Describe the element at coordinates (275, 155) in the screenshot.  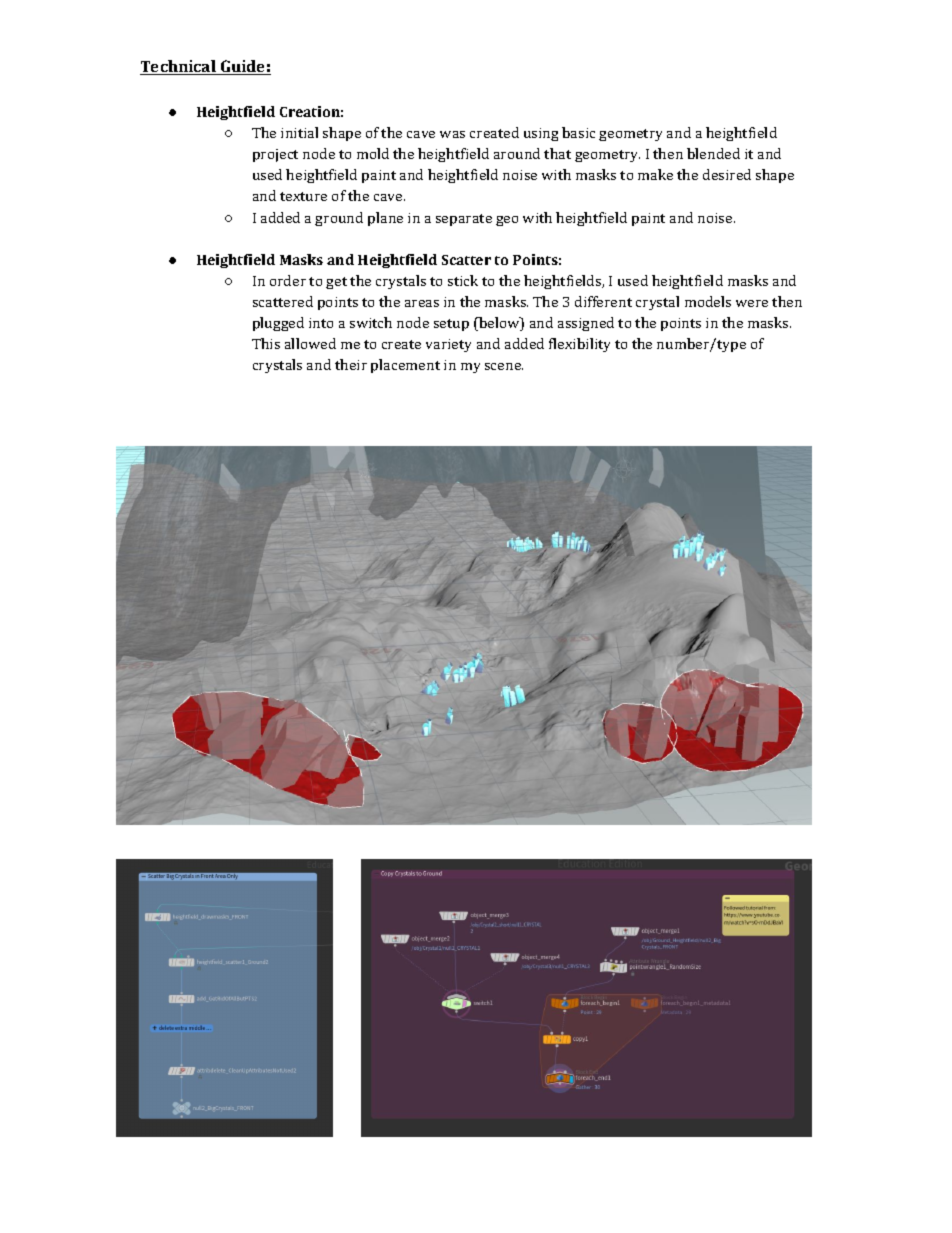
I see `project` at that location.
